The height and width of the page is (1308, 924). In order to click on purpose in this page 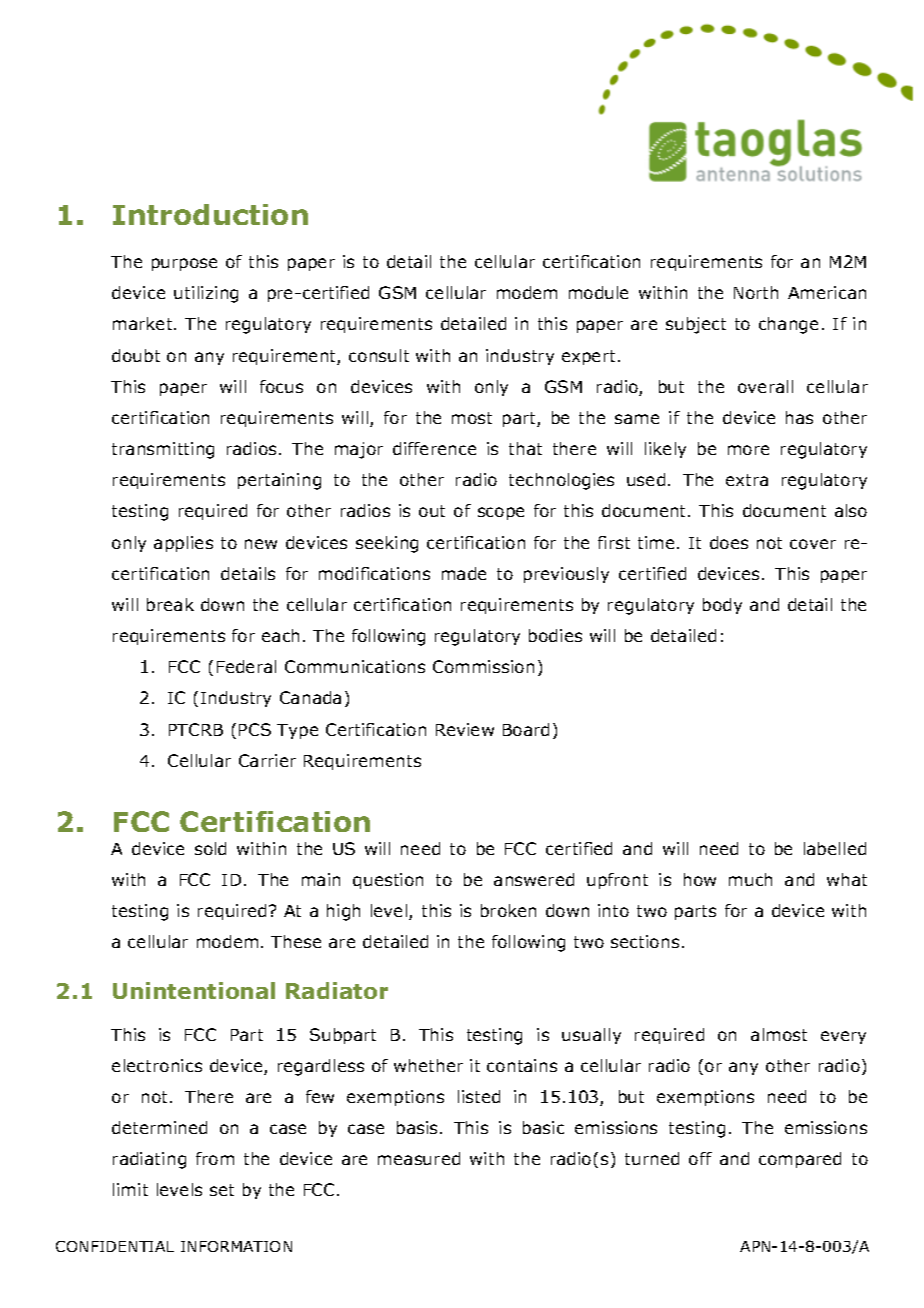, I will do `click(184, 264)`.
